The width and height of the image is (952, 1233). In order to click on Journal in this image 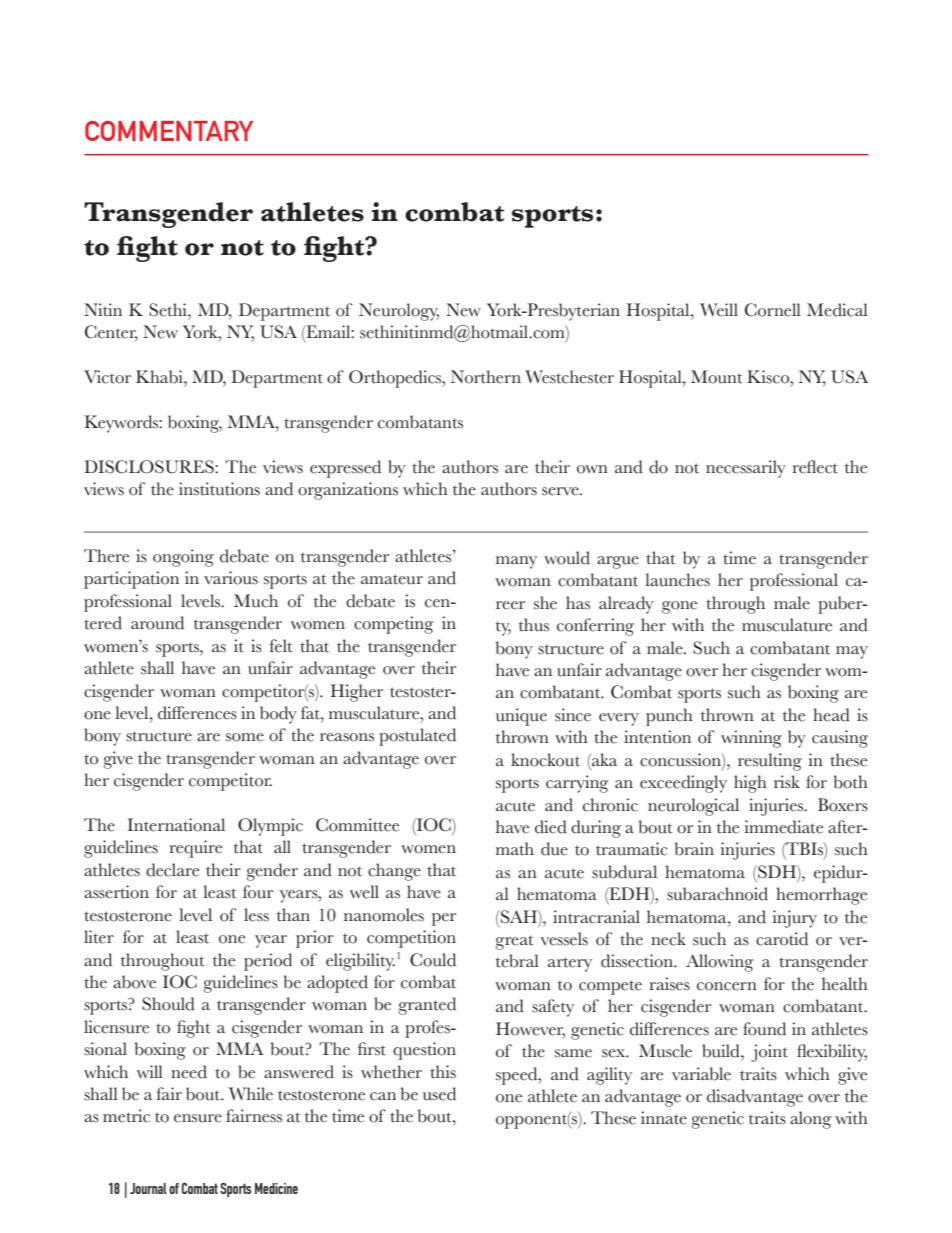, I will do `click(148, 1188)`.
